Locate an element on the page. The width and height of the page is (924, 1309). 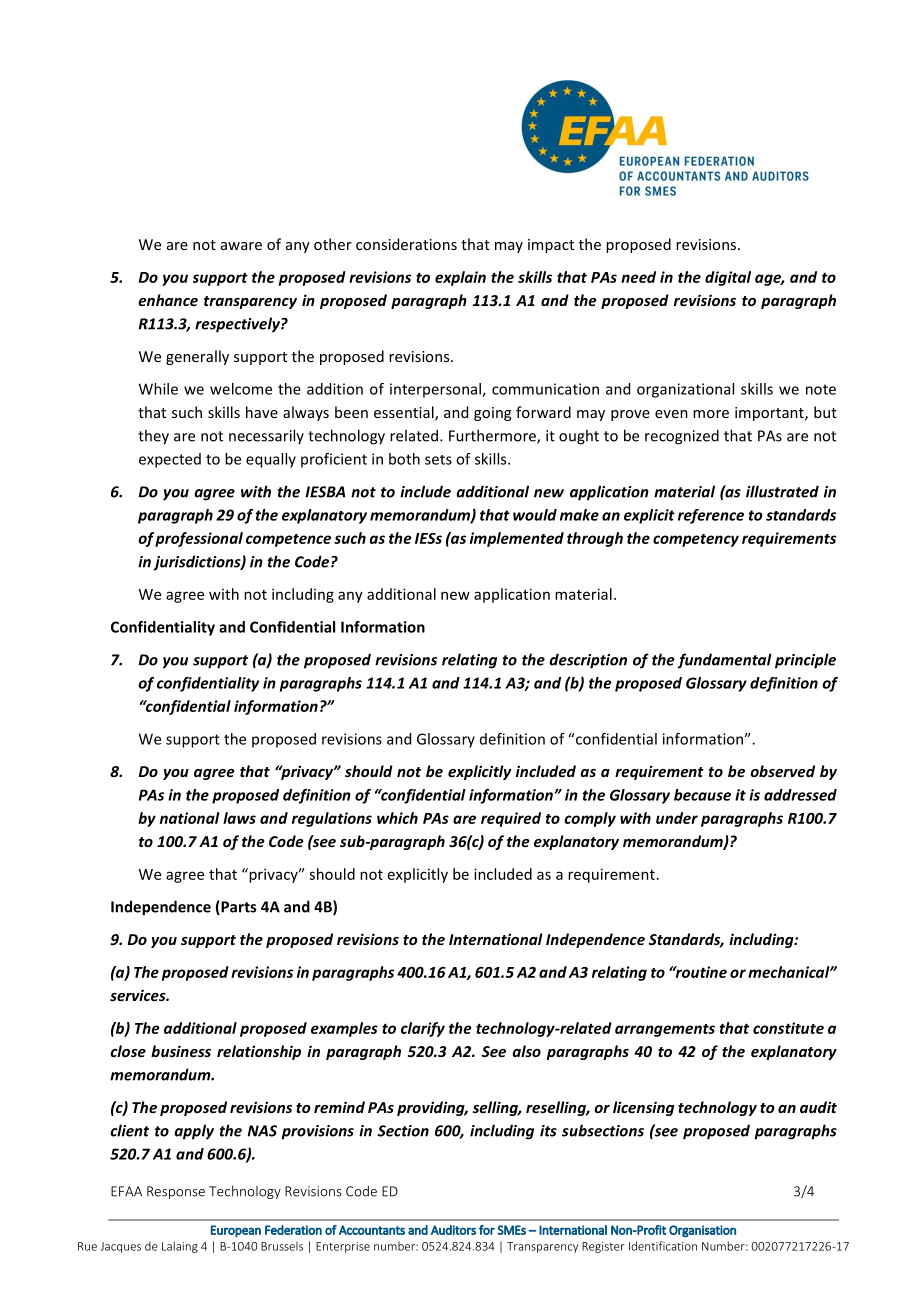
observed is located at coordinates (782, 771).
